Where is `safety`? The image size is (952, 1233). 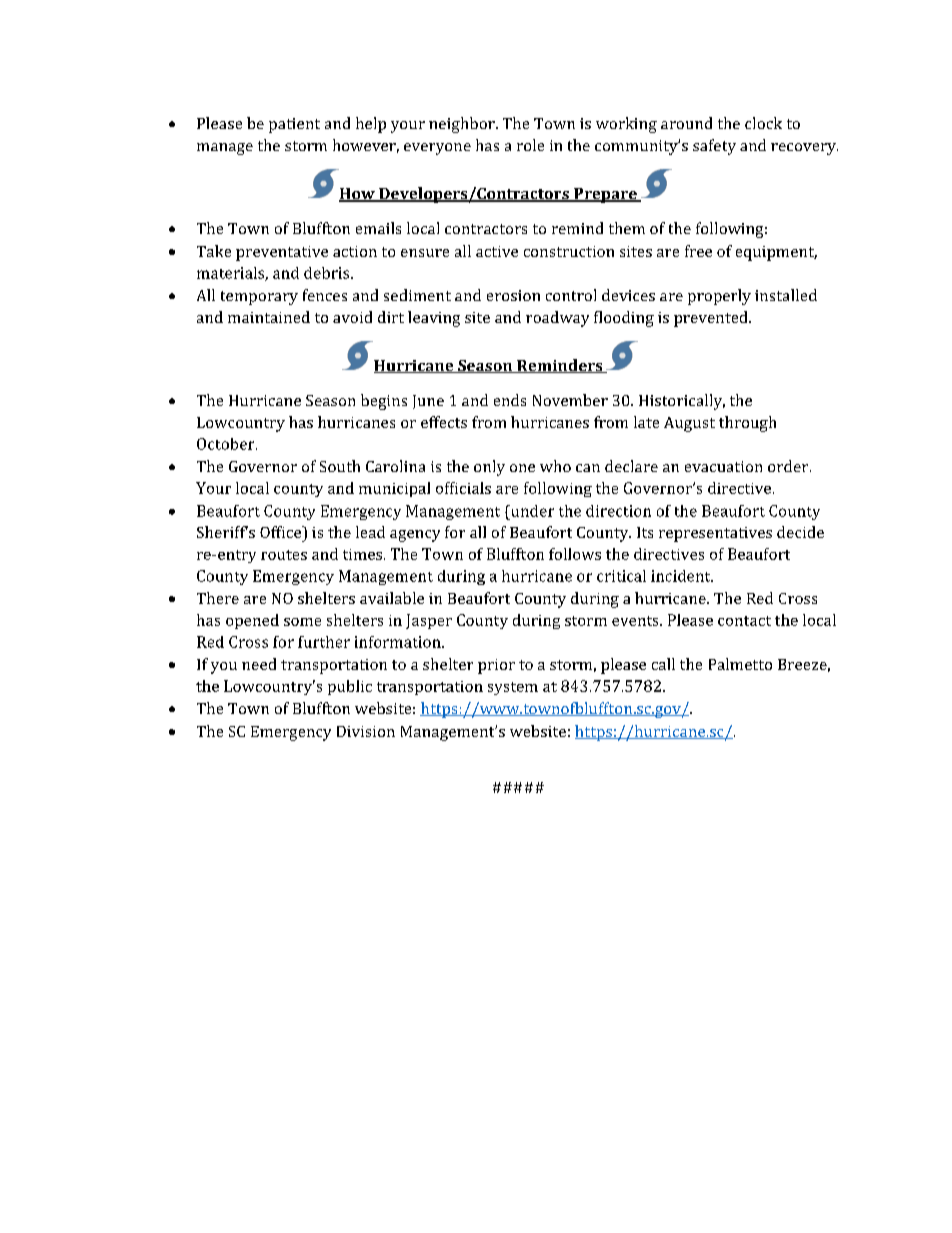
safety is located at coordinates (714, 147).
